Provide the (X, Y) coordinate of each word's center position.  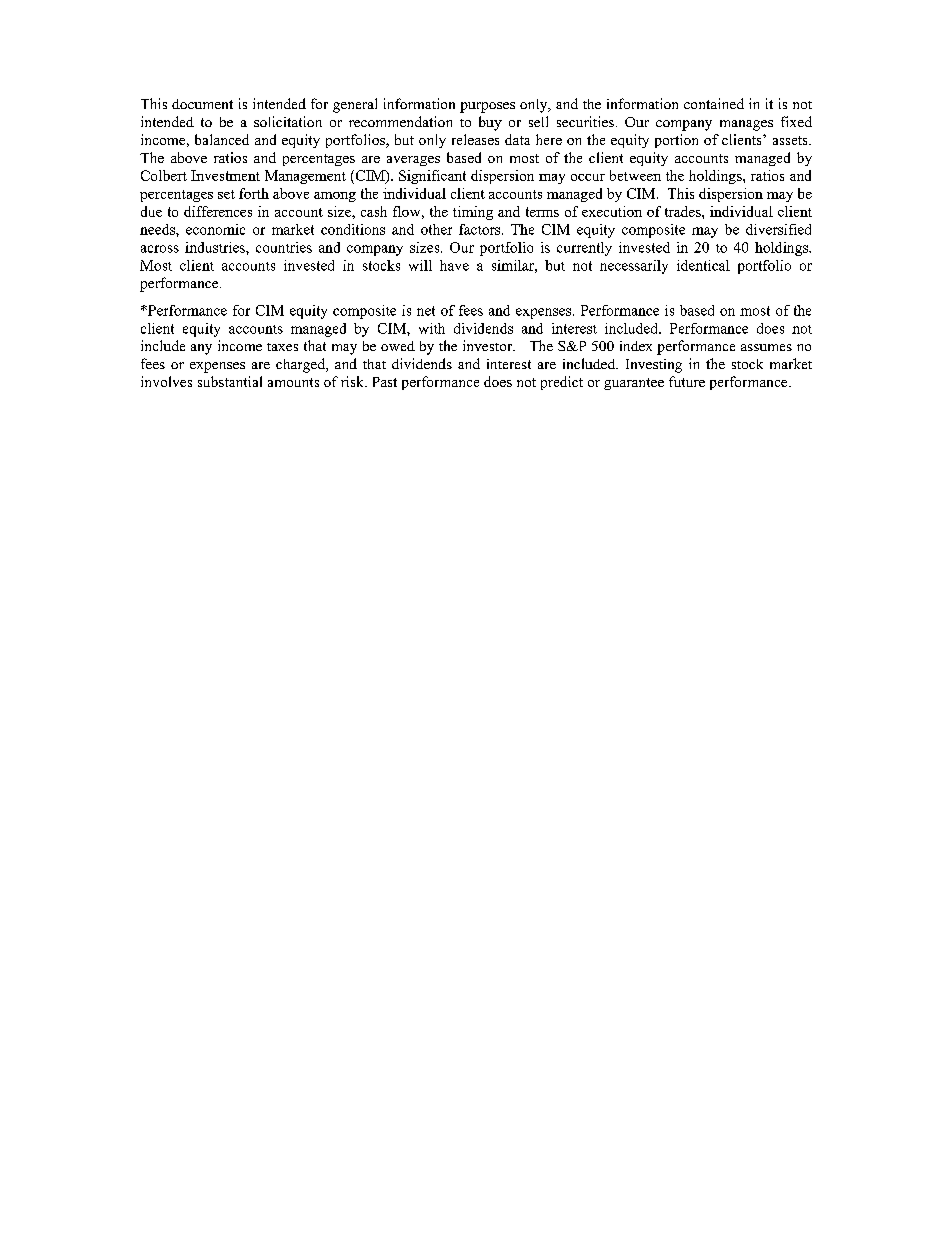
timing (473, 213)
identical (703, 265)
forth (254, 193)
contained (714, 103)
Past (385, 382)
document (202, 104)
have (454, 265)
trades (684, 211)
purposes (487, 107)
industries (216, 247)
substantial (230, 381)
